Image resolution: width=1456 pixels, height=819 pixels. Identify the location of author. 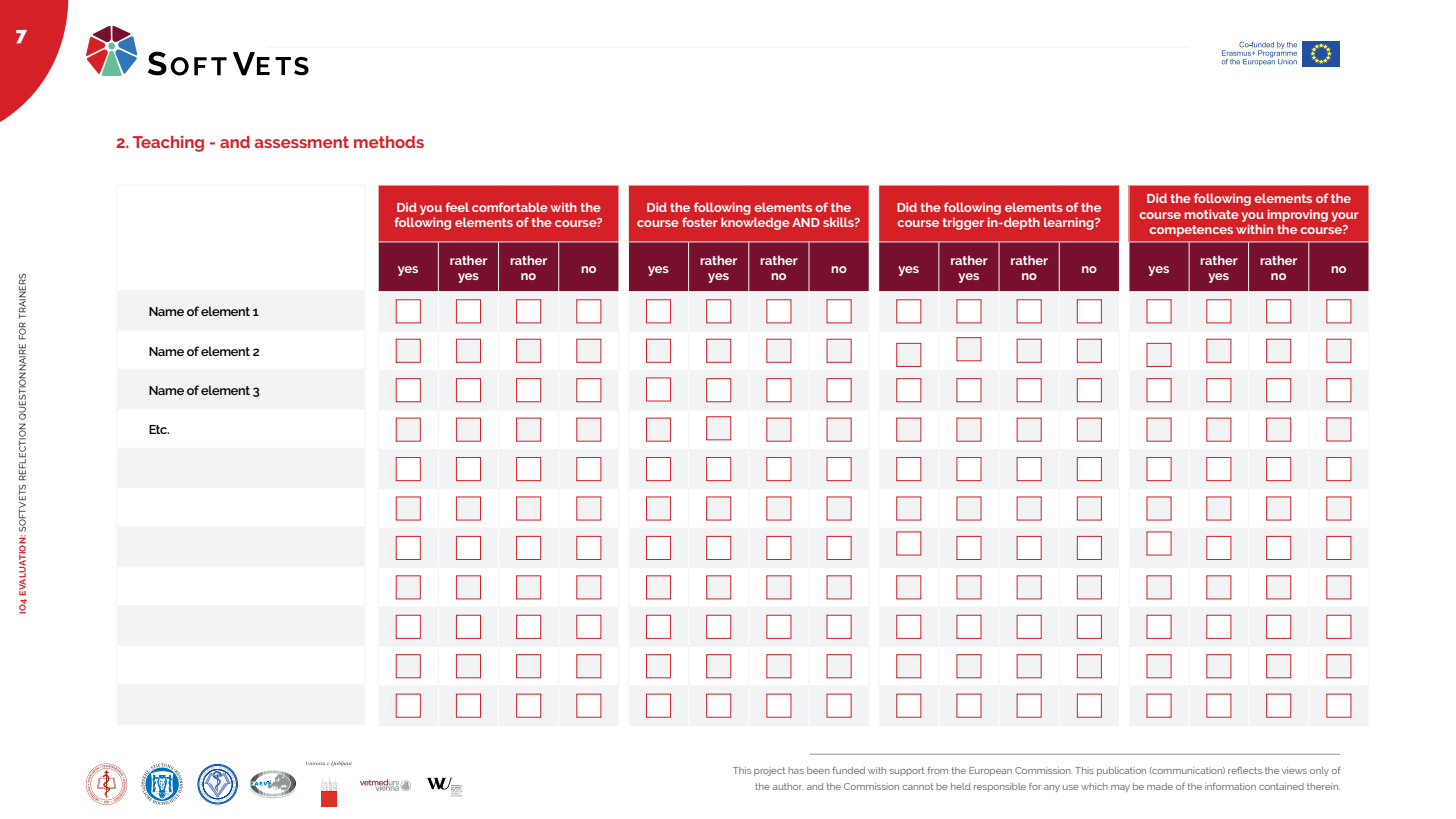
(788, 786).
